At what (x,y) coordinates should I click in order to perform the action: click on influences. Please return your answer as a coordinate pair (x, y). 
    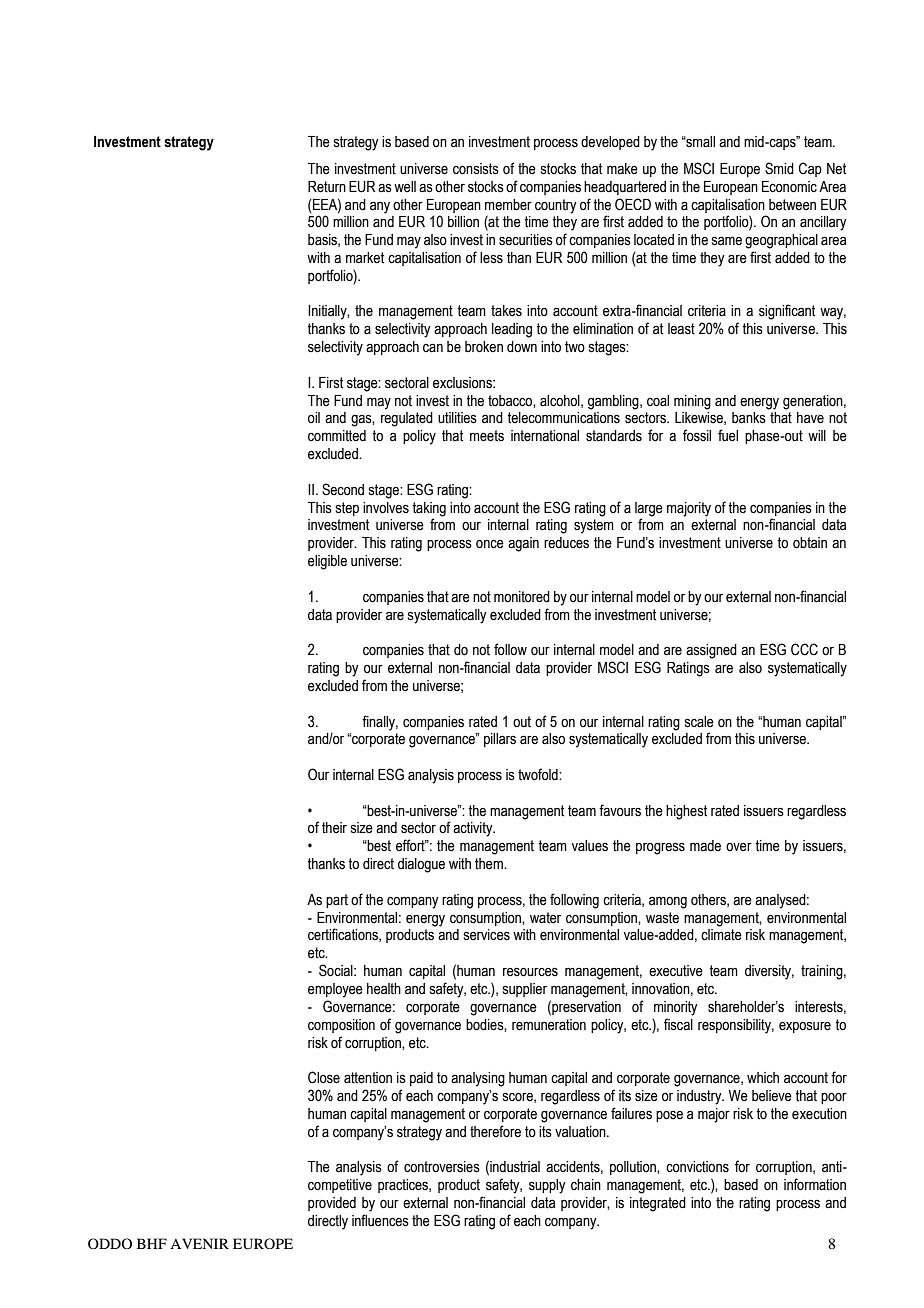
    Looking at the image, I should click on (380, 1220).
